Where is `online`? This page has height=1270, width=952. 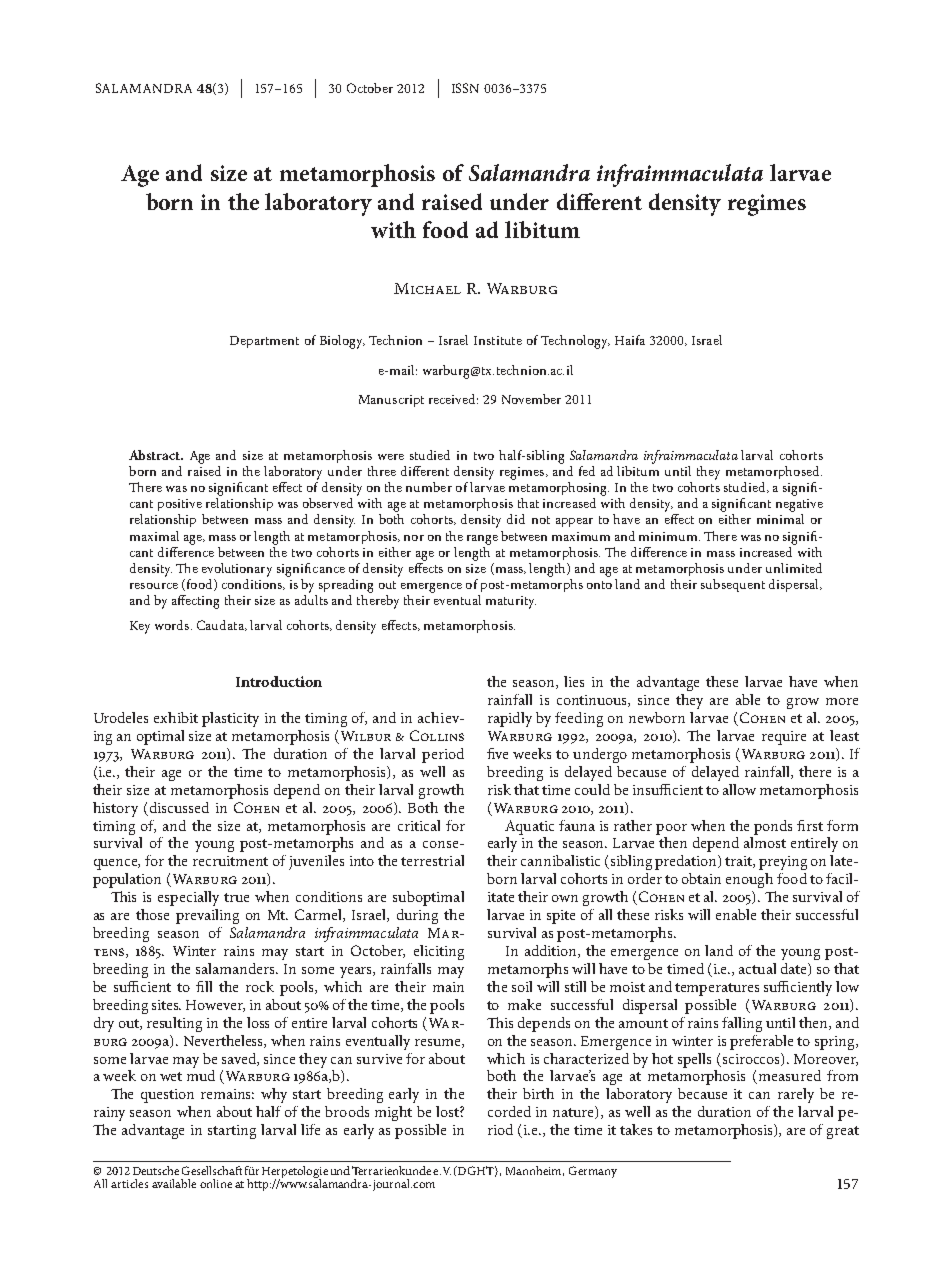
online is located at coordinates (216, 1183).
